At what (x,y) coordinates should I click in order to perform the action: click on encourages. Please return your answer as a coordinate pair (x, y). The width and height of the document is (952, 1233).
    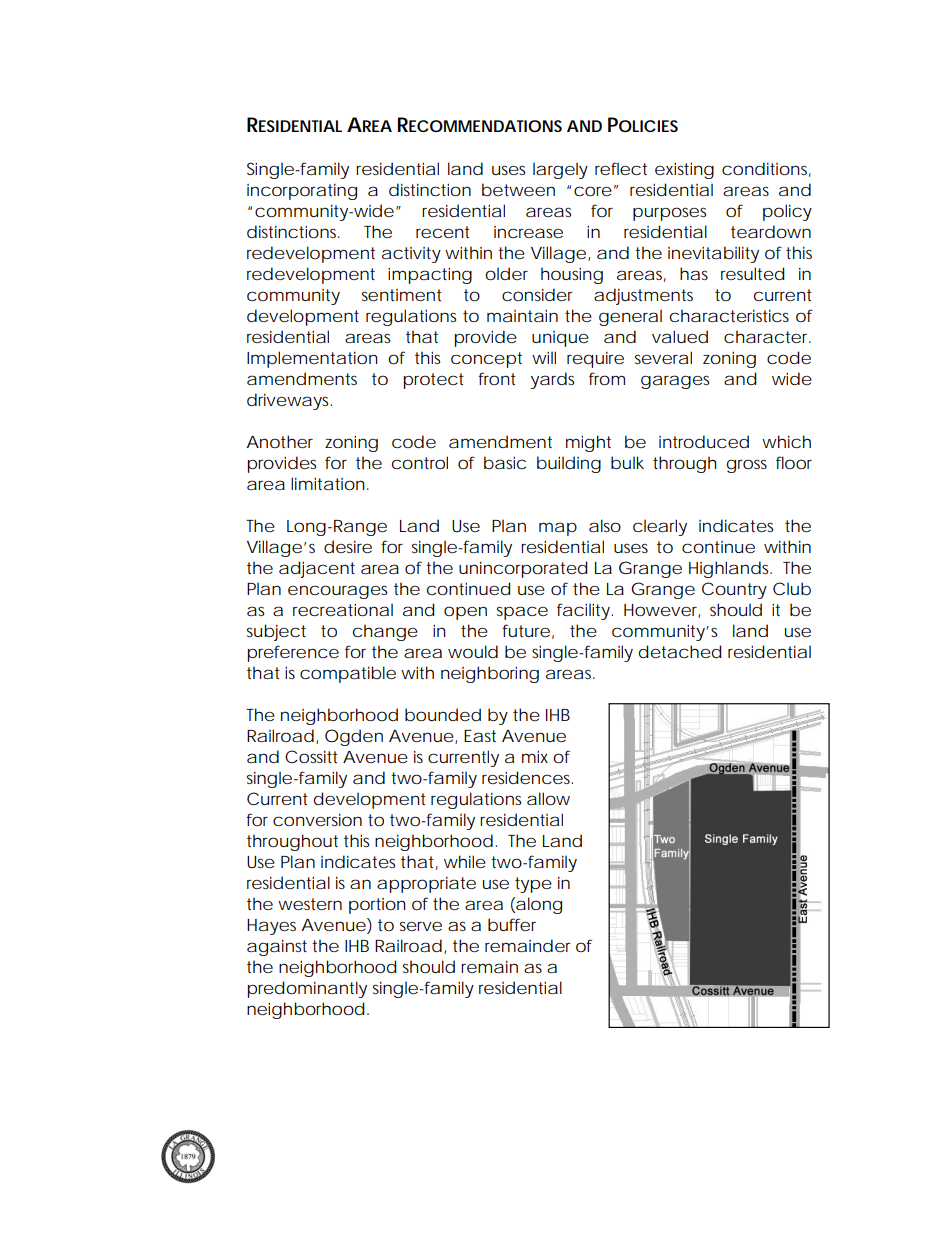
    Looking at the image, I should click on (337, 592).
